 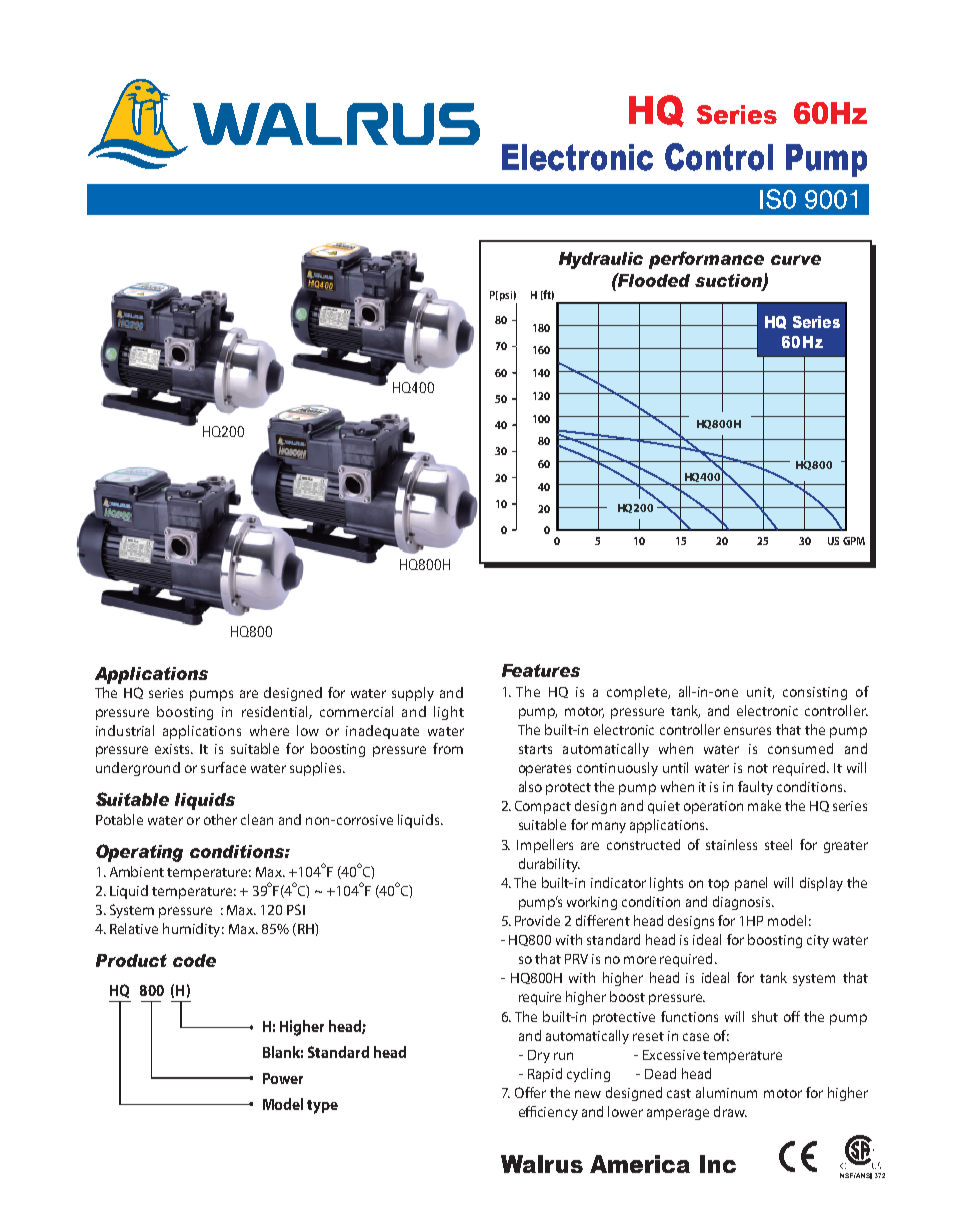 I want to click on Features, so click(x=541, y=670).
